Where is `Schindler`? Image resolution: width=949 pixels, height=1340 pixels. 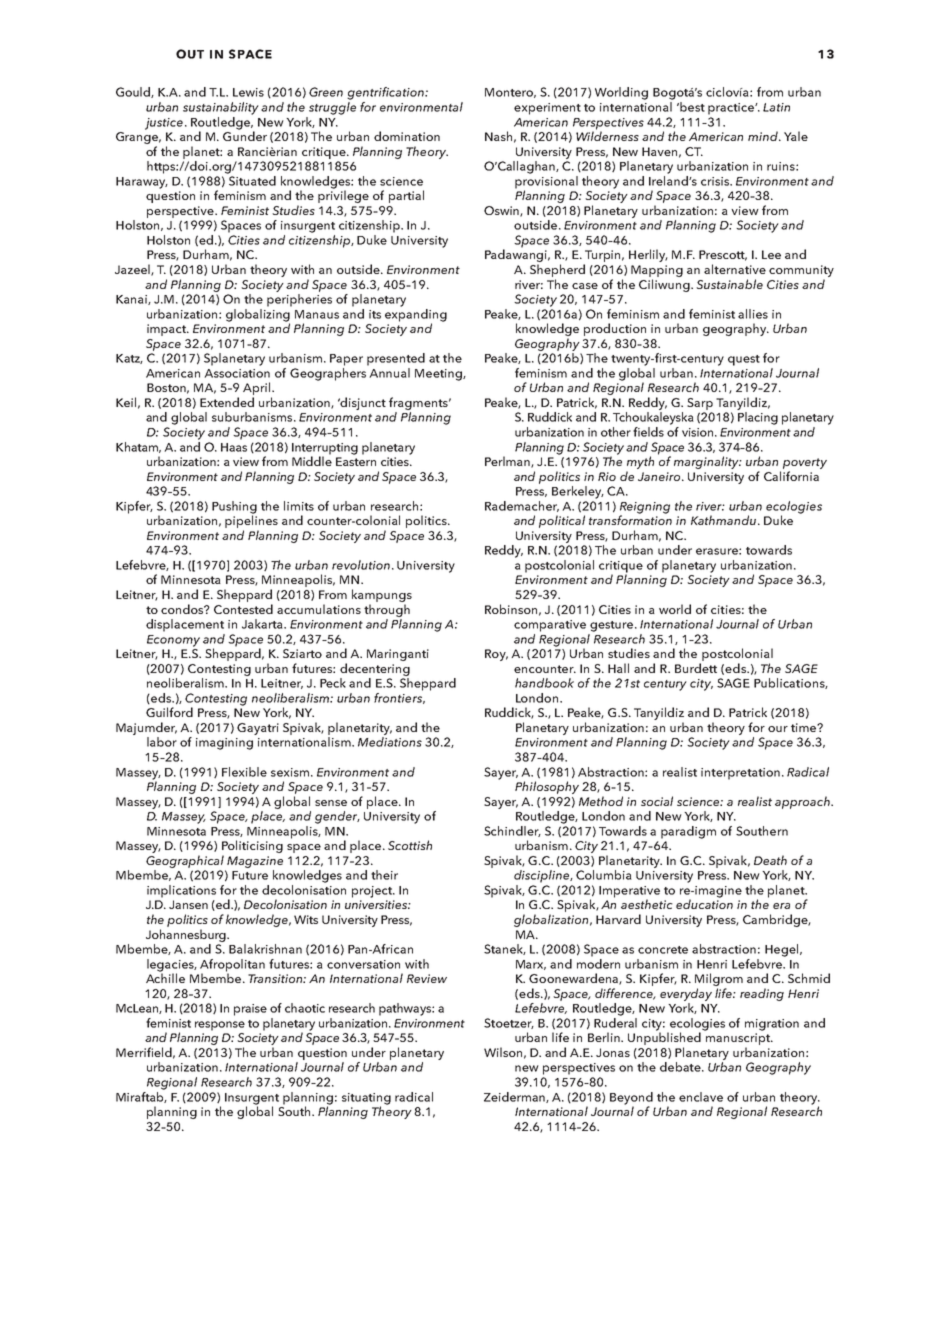
Schindler is located at coordinates (512, 831).
